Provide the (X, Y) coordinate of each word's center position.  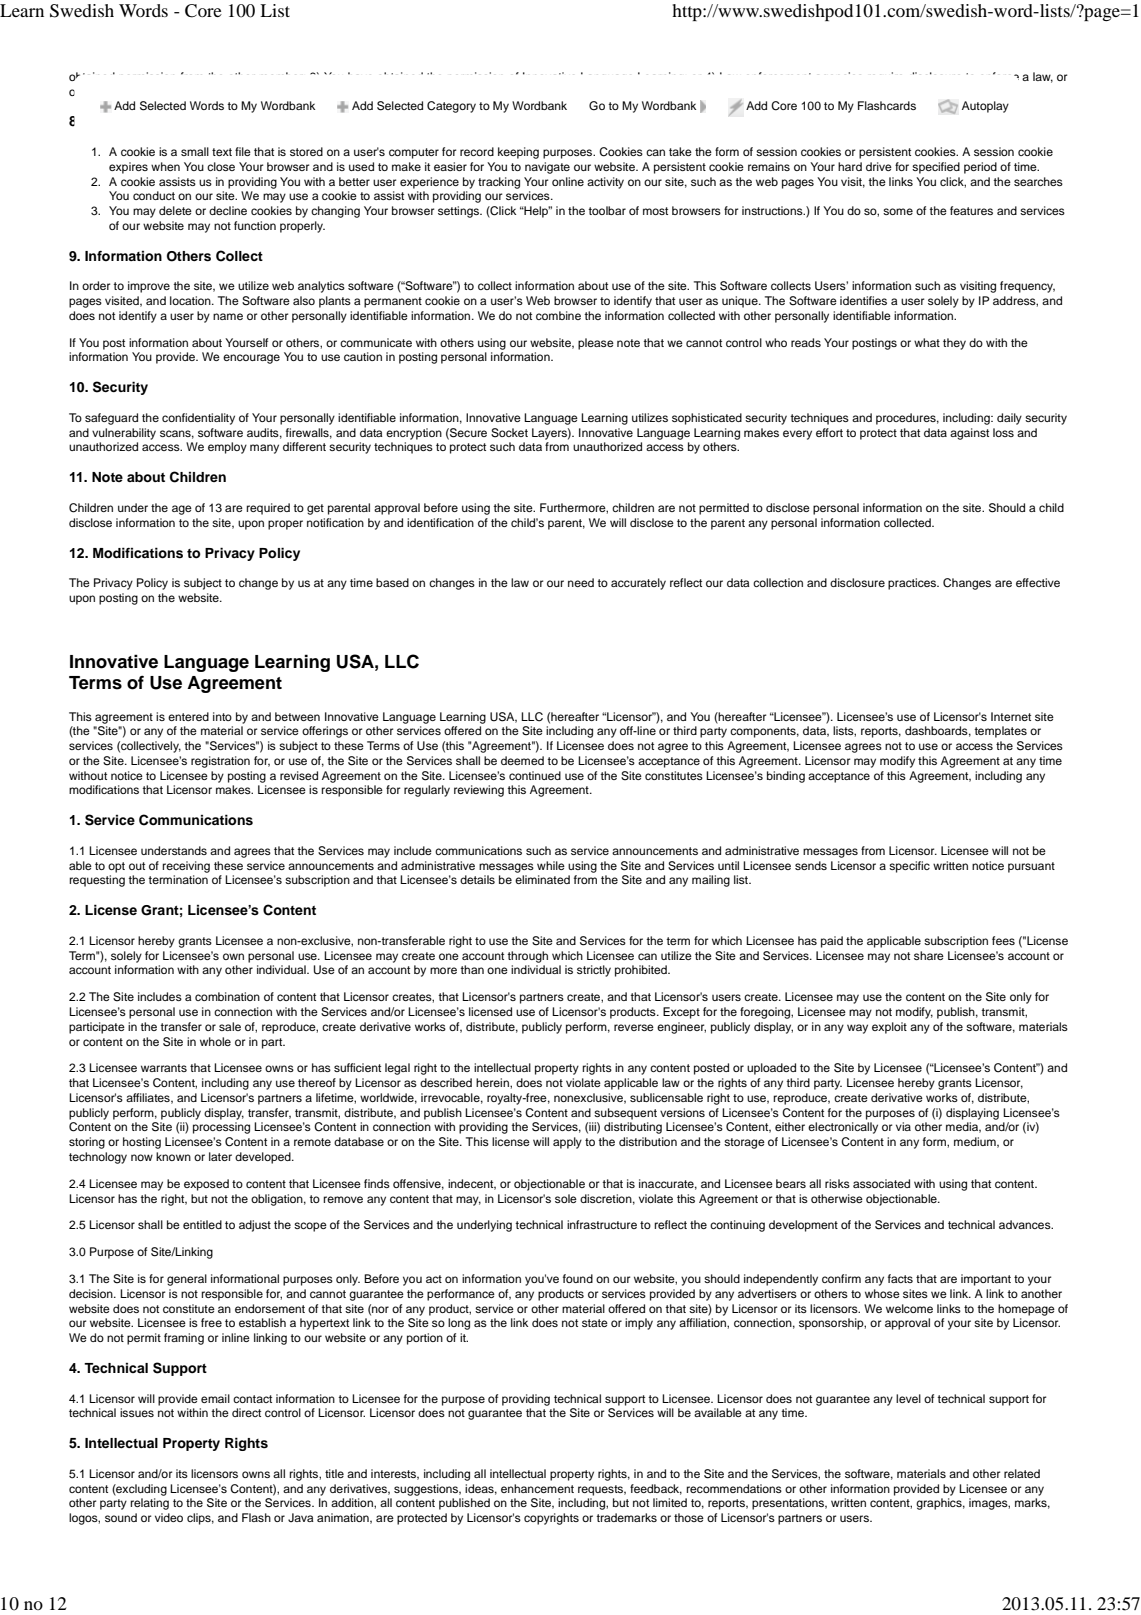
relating (149, 1504)
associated (881, 1183)
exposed (206, 1185)
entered (188, 716)
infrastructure (602, 1224)
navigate (547, 168)
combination (227, 996)
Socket (509, 433)
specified (936, 168)
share (929, 955)
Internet (1011, 716)
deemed (522, 760)
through (527, 957)
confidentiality (198, 419)
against (969, 434)
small (195, 151)
